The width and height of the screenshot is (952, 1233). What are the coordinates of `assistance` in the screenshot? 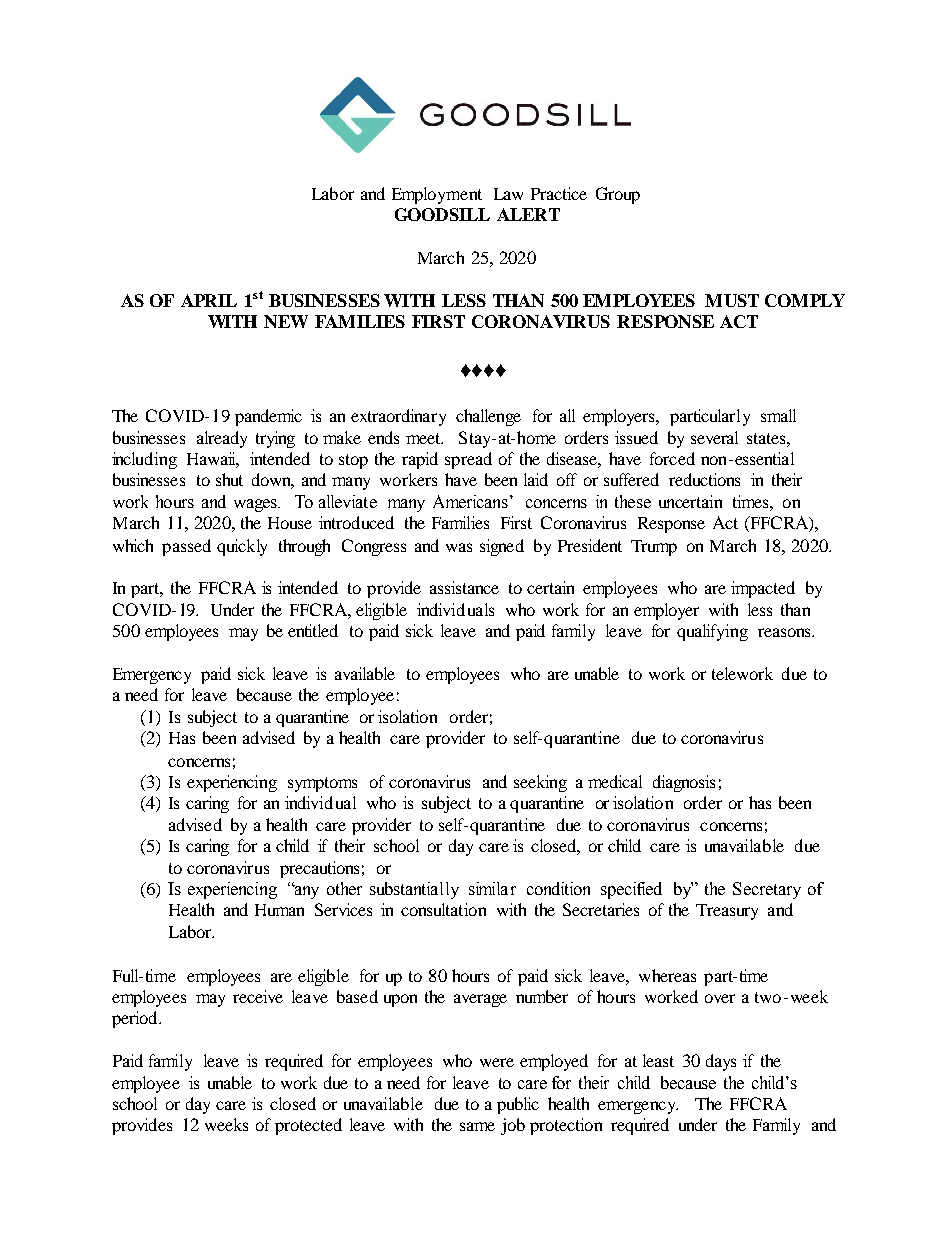 It's located at (464, 587).
